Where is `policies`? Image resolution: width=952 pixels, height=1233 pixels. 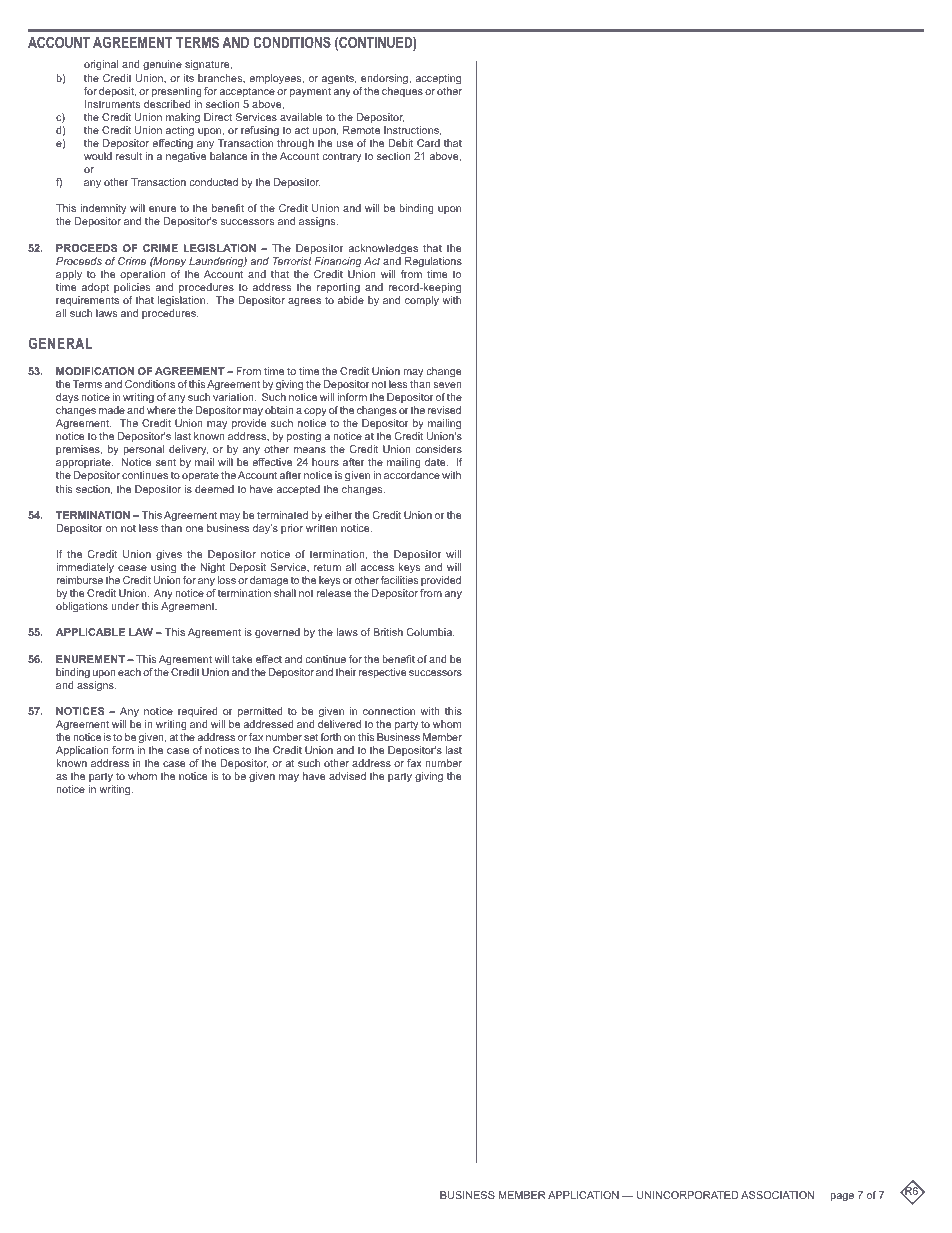
policies is located at coordinates (132, 288).
